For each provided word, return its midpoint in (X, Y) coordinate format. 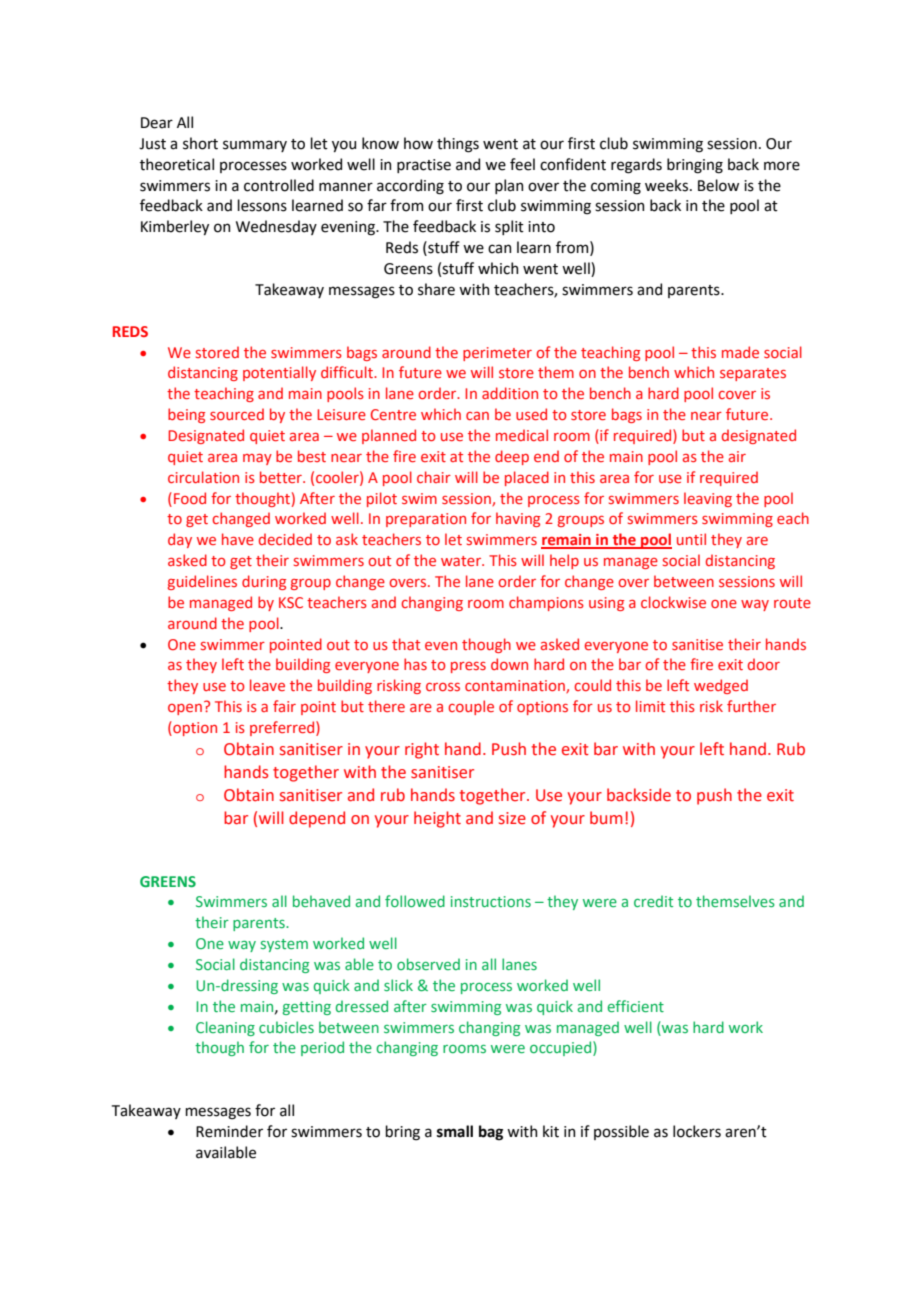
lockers (697, 1131)
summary (255, 146)
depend (317, 819)
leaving (708, 499)
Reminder (229, 1131)
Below (718, 185)
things (458, 145)
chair (434, 477)
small (455, 1131)
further (751, 706)
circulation (203, 477)
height (437, 819)
